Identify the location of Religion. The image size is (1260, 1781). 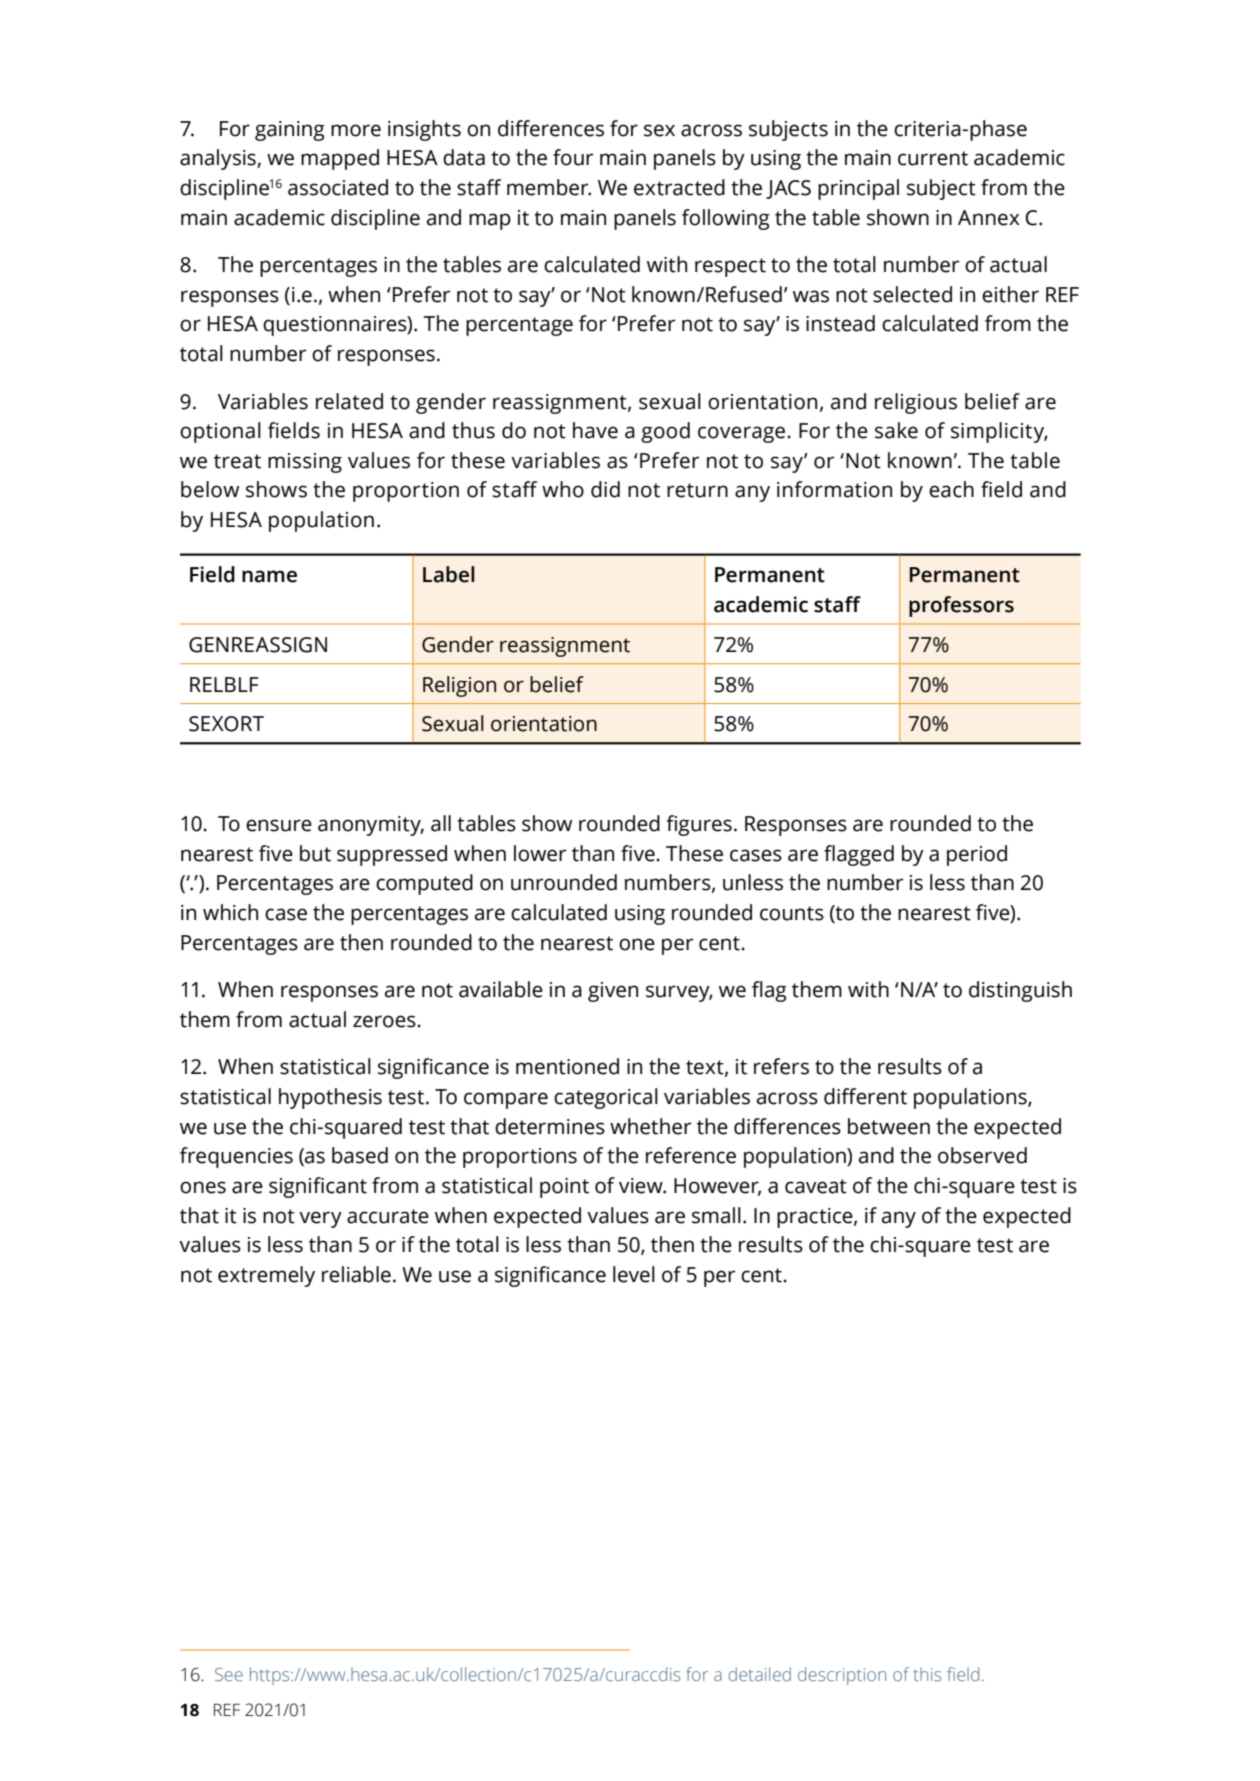
(459, 686).
